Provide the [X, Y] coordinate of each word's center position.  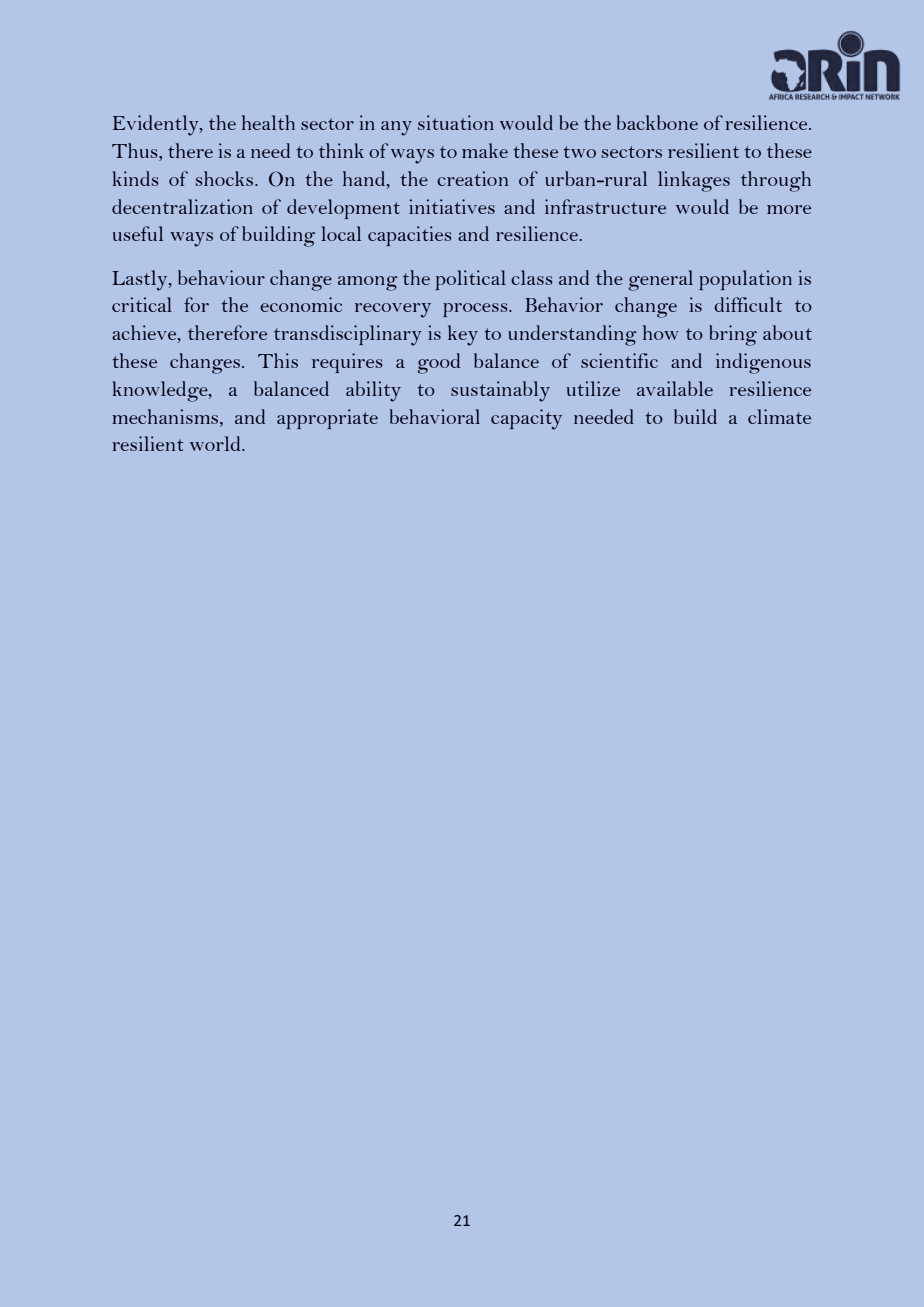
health [268, 122]
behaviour [221, 277]
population [745, 280]
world [216, 443]
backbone [657, 122]
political [470, 280]
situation [456, 122]
